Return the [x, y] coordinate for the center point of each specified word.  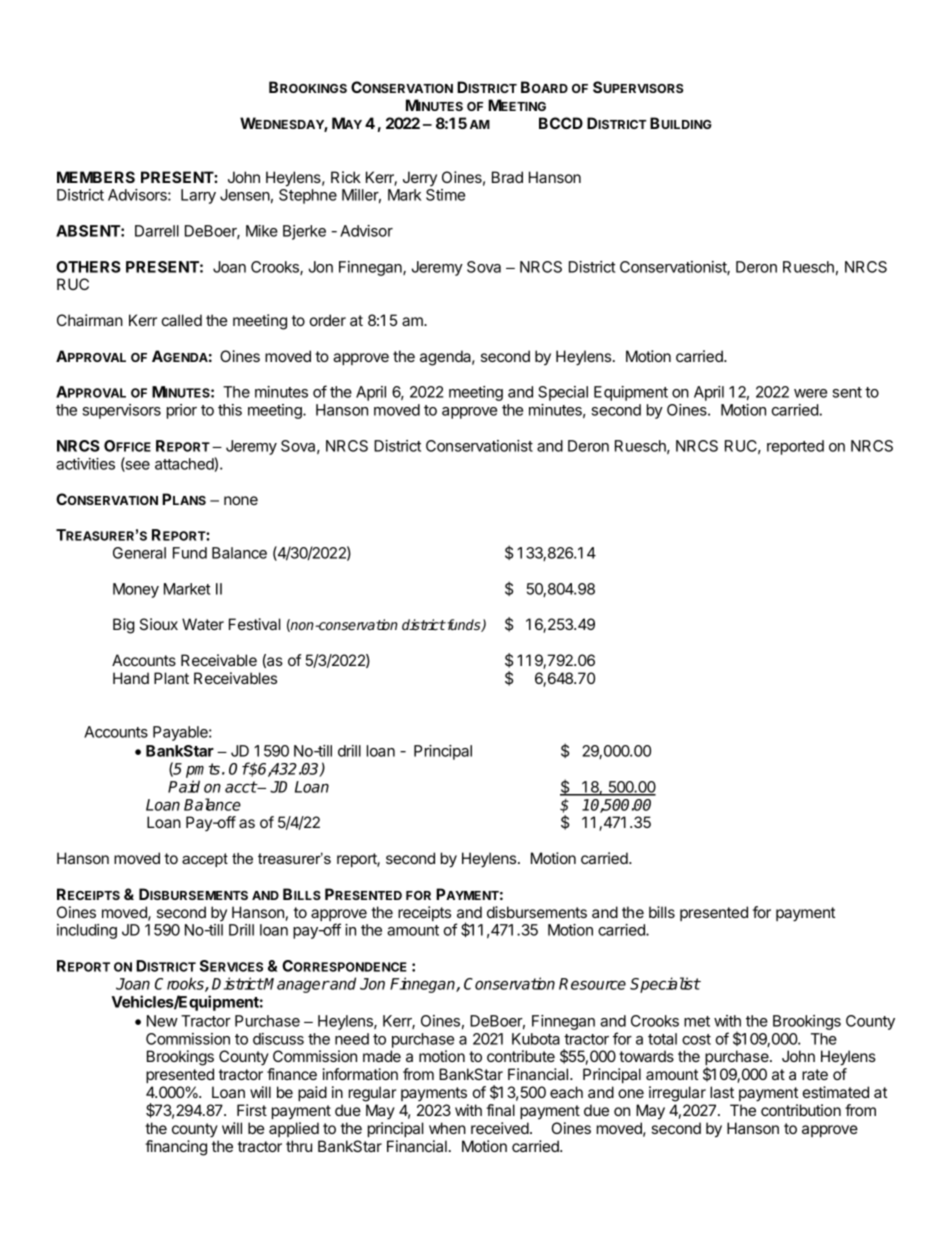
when [447, 1128]
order [328, 320]
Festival [254, 624]
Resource [592, 984]
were [810, 393]
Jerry [420, 178]
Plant [171, 678]
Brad [507, 177]
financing [176, 1148]
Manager [296, 985]
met [697, 1021]
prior [182, 411]
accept [205, 860]
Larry [198, 196]
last [722, 1092]
